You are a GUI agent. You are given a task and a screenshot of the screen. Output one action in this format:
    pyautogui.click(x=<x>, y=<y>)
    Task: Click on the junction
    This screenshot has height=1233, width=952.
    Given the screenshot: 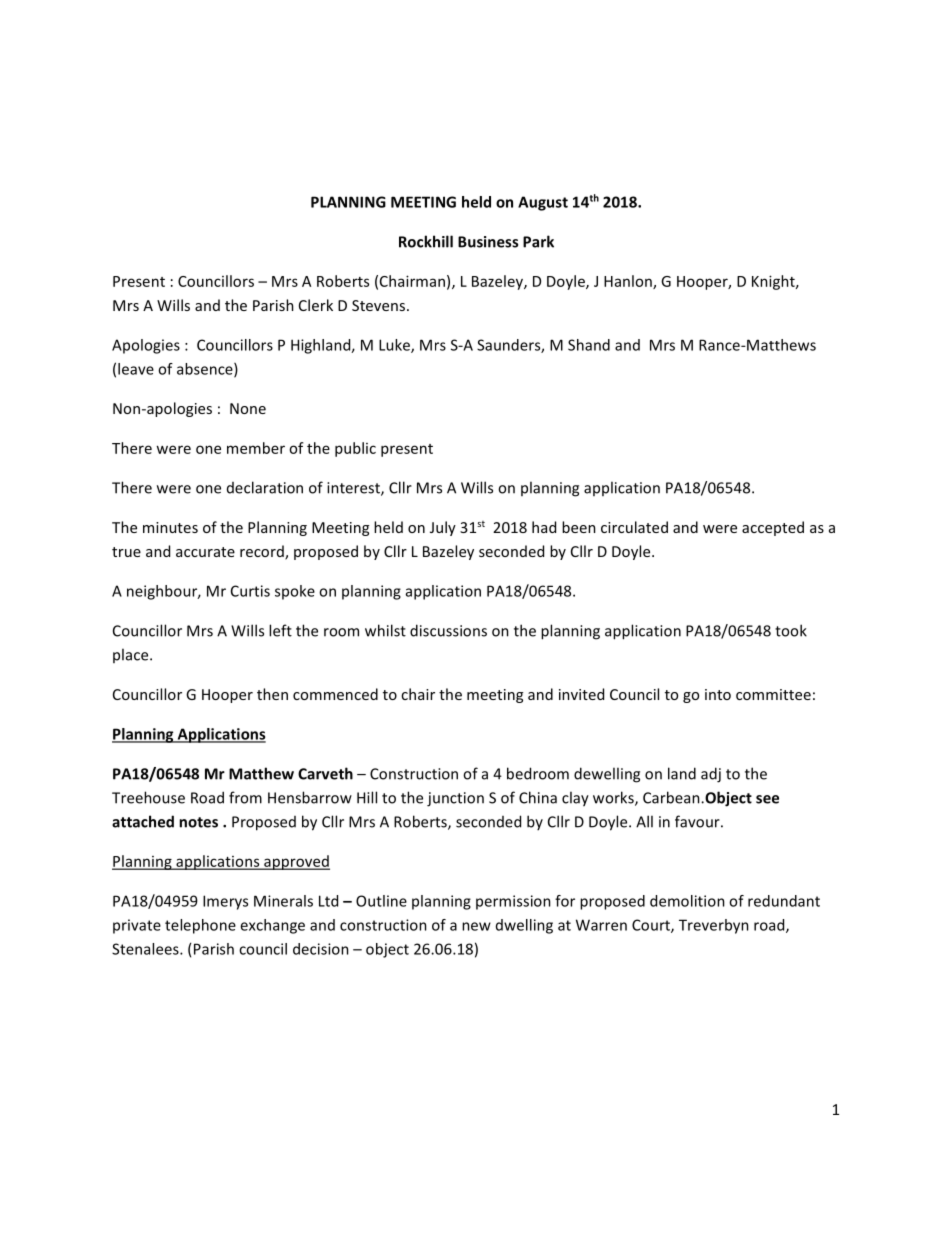 What is the action you would take?
    pyautogui.click(x=455, y=799)
